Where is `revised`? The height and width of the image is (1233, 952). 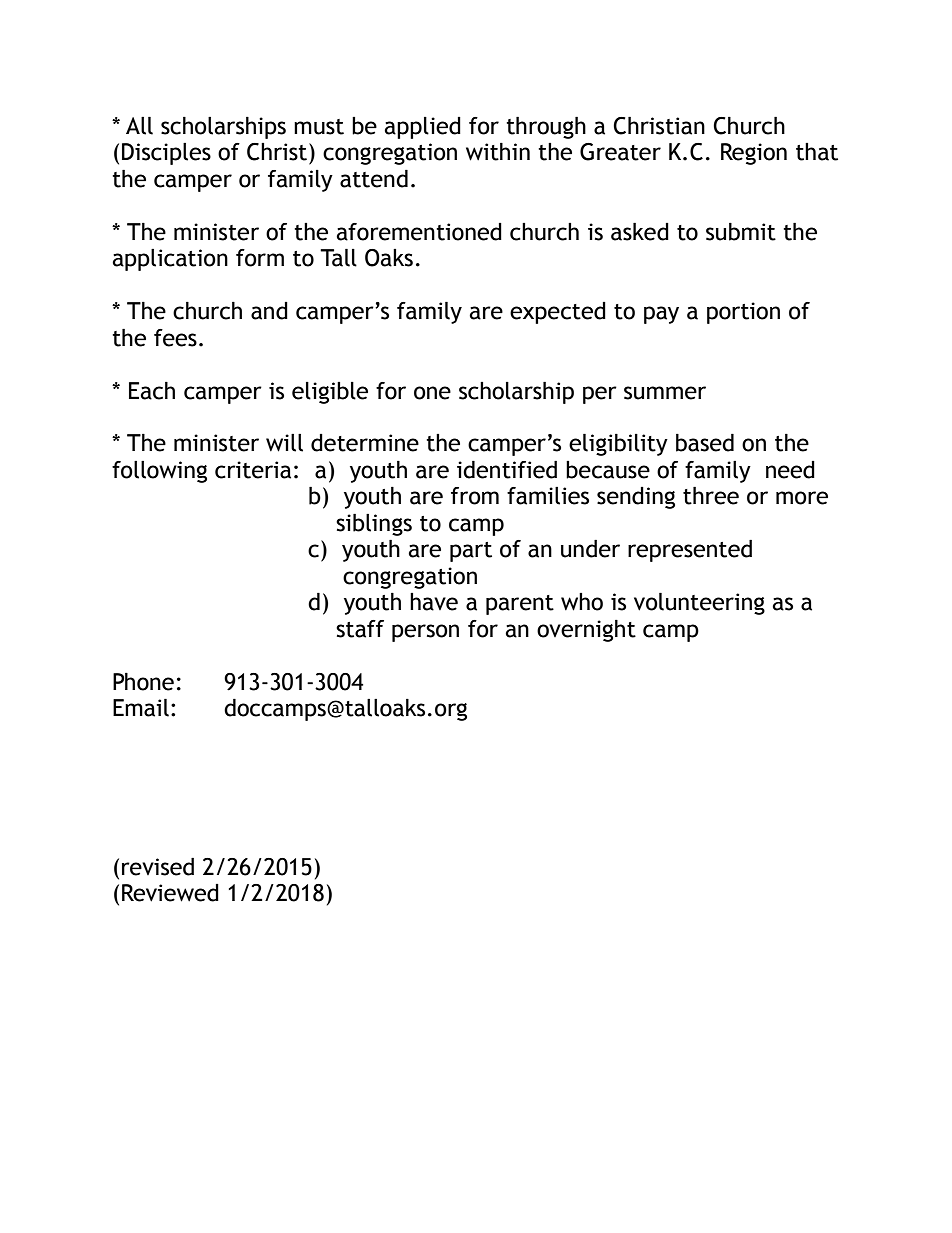 revised is located at coordinates (158, 867).
